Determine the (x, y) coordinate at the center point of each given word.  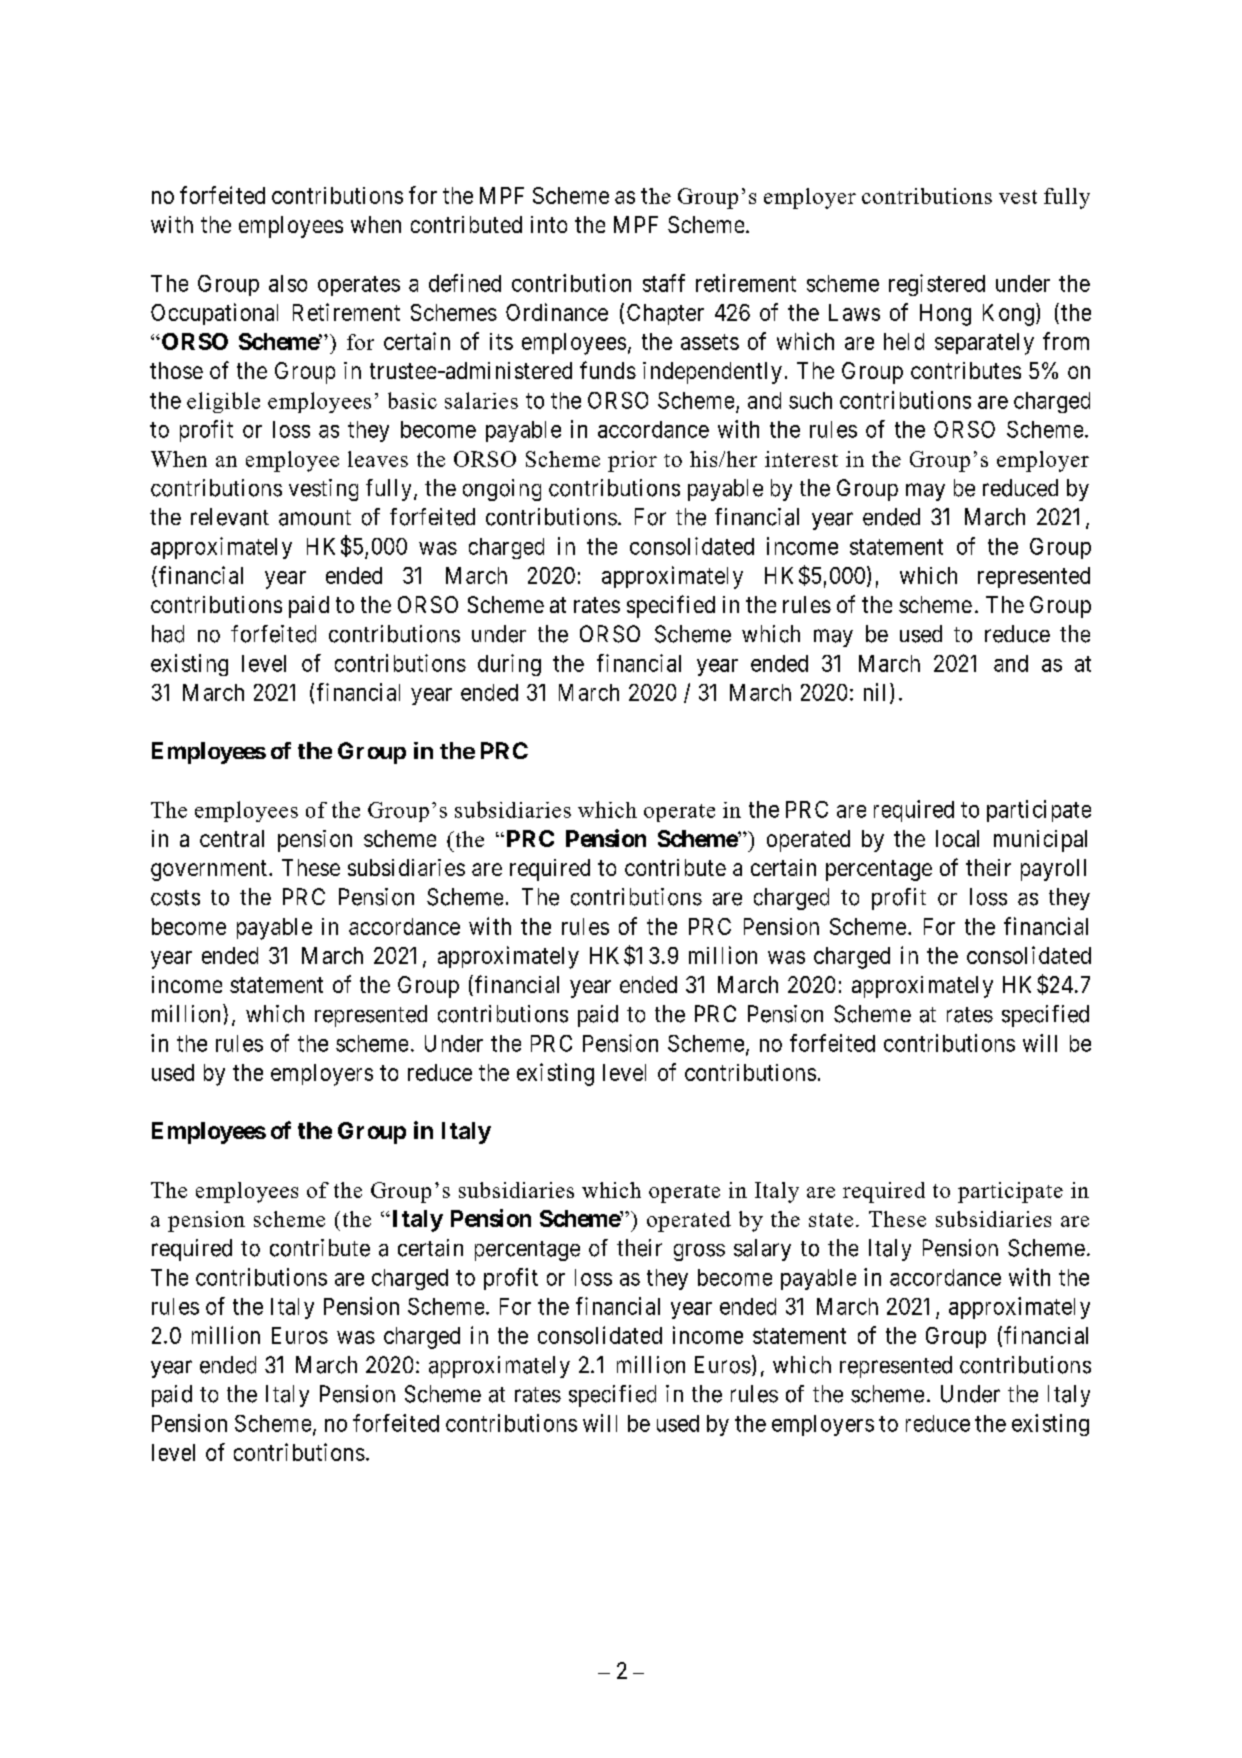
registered (937, 285)
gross (699, 1252)
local (957, 838)
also (288, 283)
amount (315, 518)
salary (762, 1250)
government (210, 870)
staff (664, 283)
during (509, 665)
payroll (1053, 870)
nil (874, 692)
